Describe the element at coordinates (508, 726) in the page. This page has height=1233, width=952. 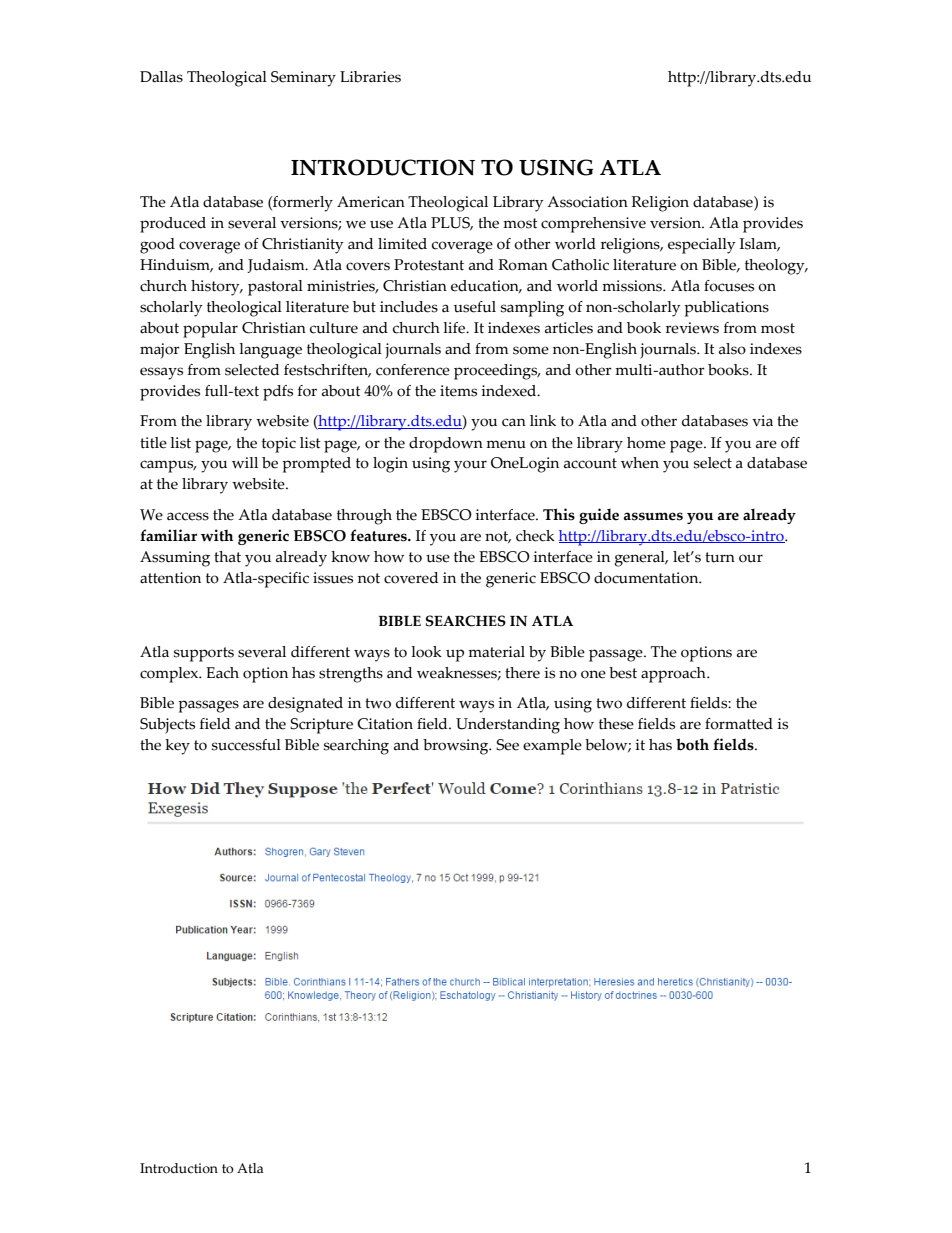
I see `Understanding` at that location.
